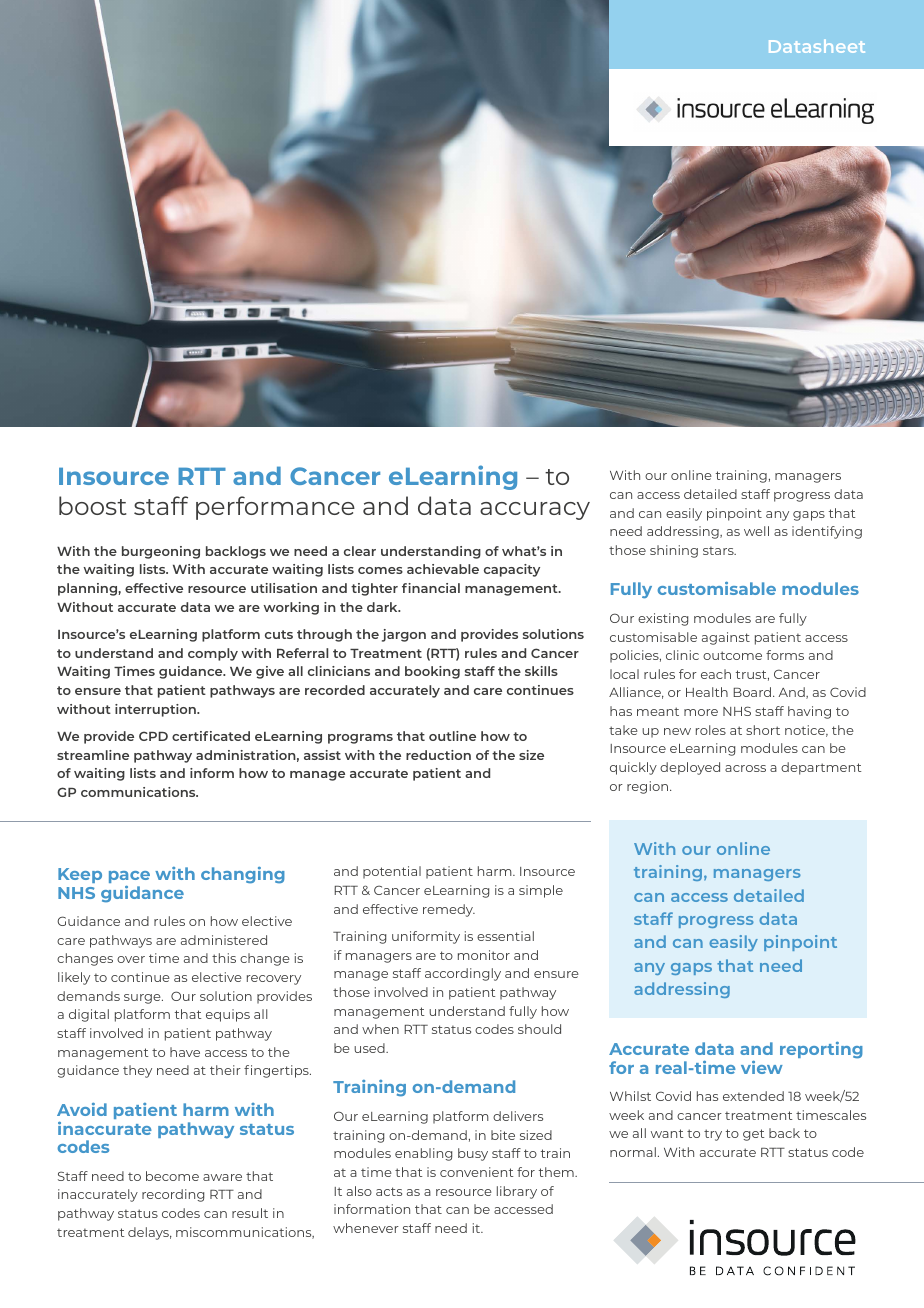  I want to click on get, so click(753, 1135).
